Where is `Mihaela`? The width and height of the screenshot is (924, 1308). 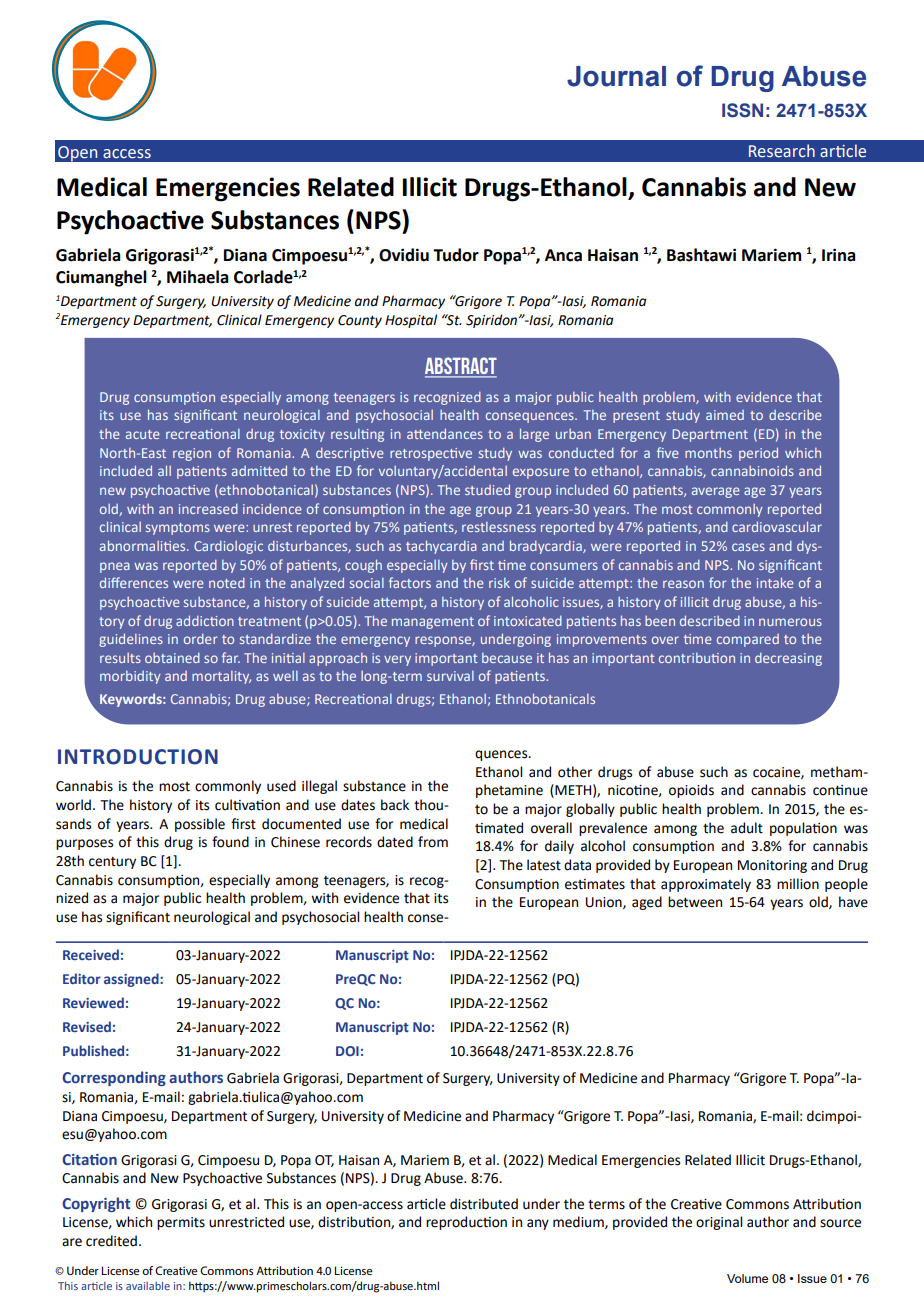 Mihaela is located at coordinates (197, 277).
